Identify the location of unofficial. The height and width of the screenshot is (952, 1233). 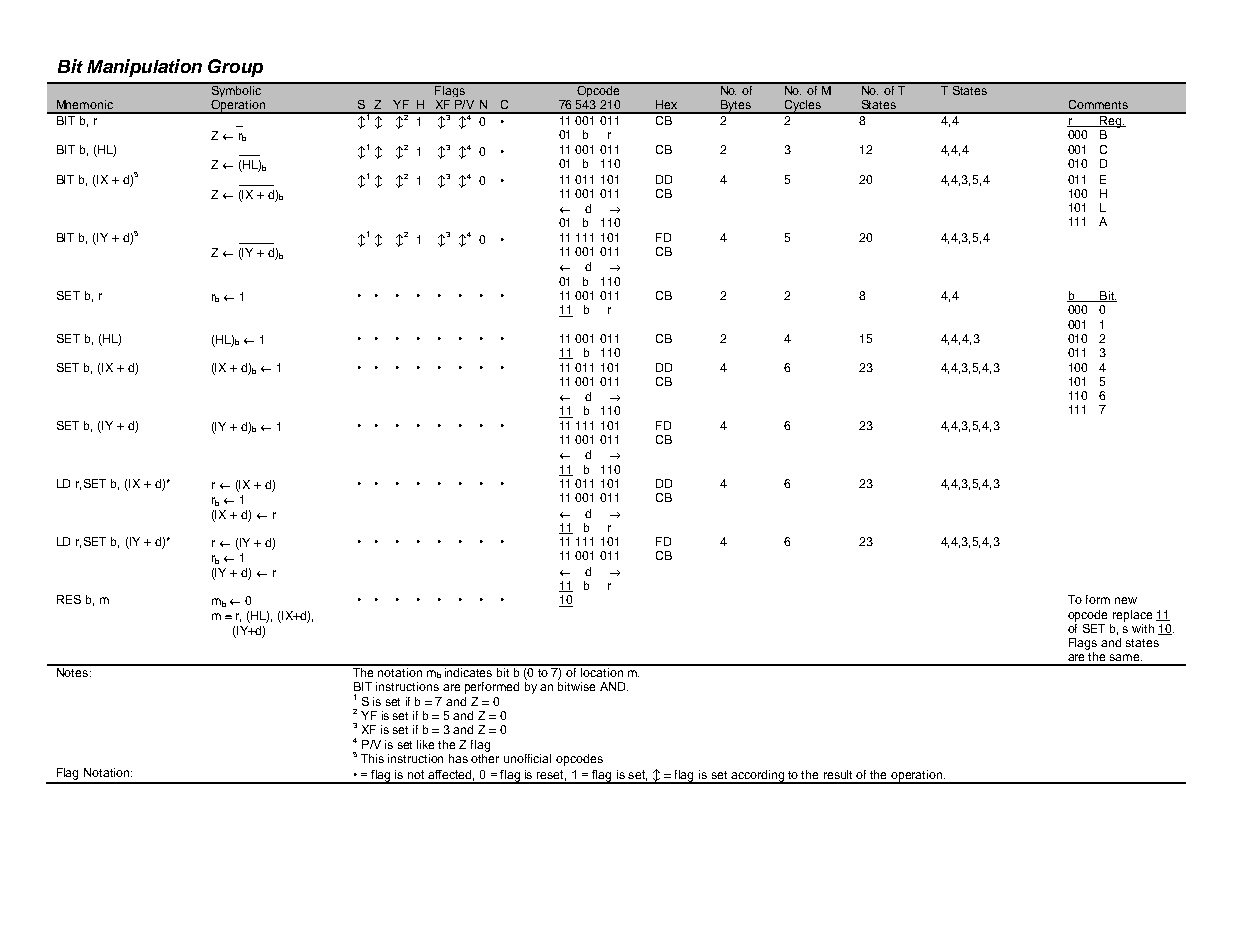
(527, 758).
